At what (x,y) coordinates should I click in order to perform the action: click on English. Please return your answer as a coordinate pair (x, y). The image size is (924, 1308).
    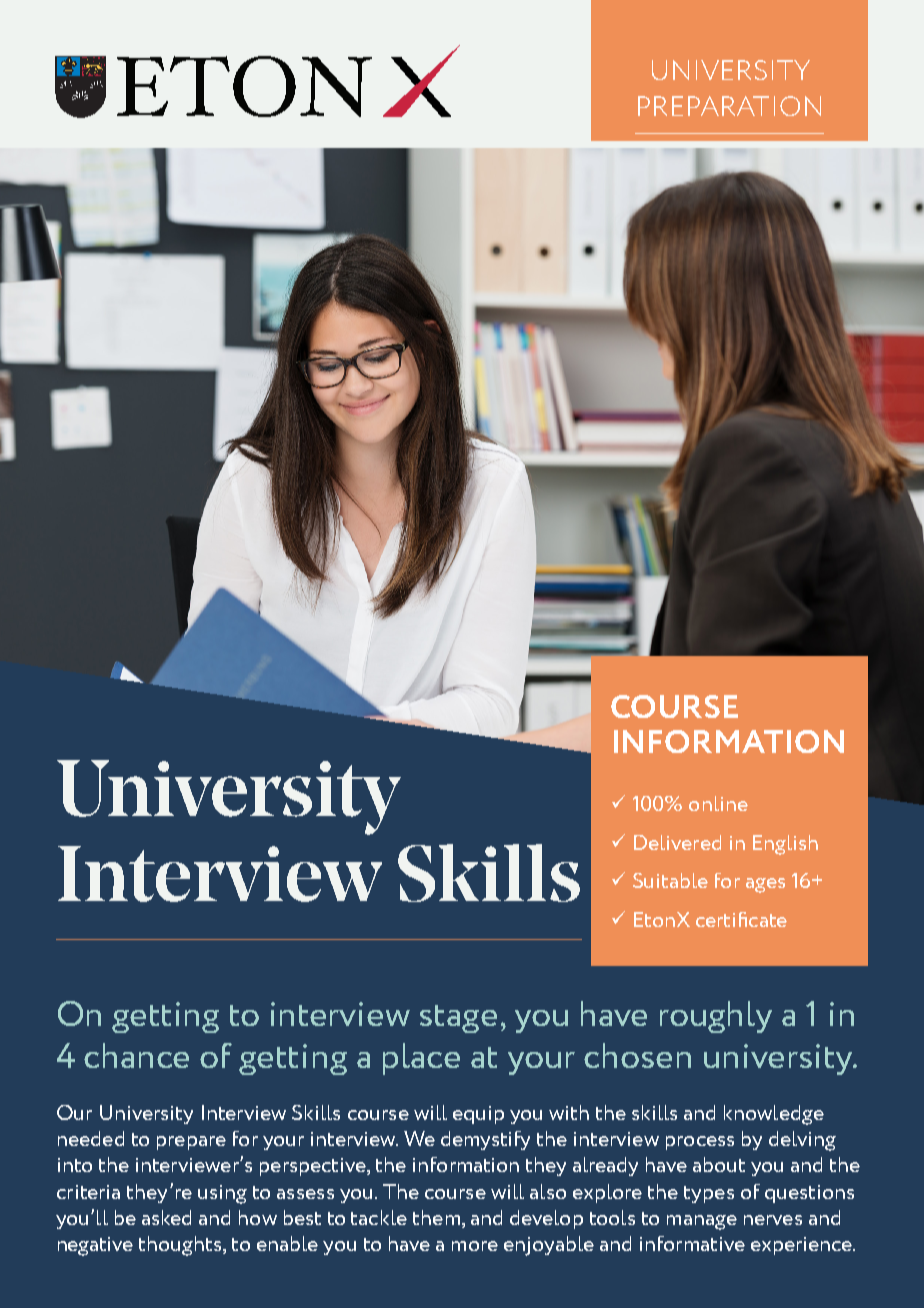
    Looking at the image, I should click on (785, 845).
